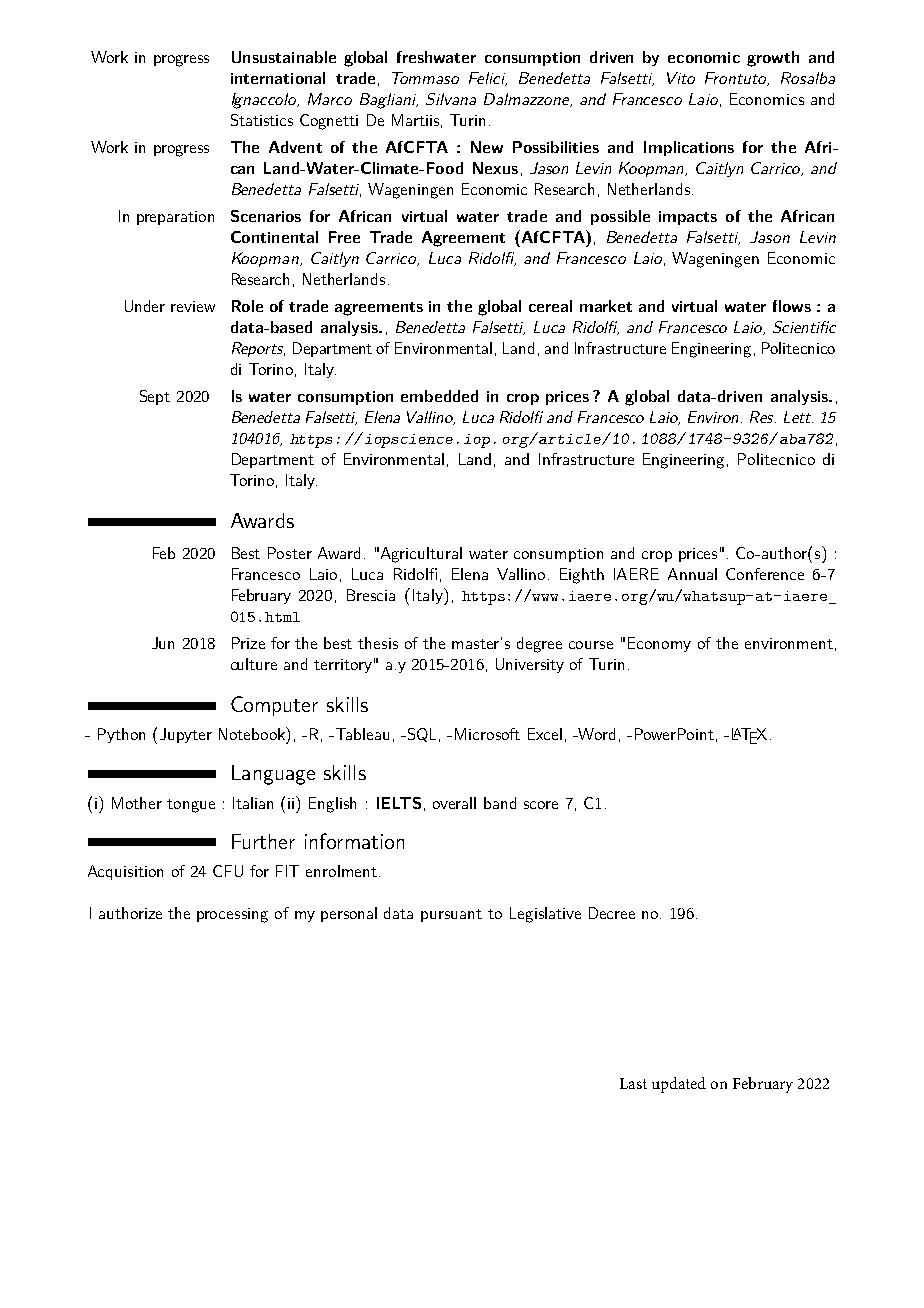 The image size is (924, 1308). I want to click on Eighth, so click(582, 576).
